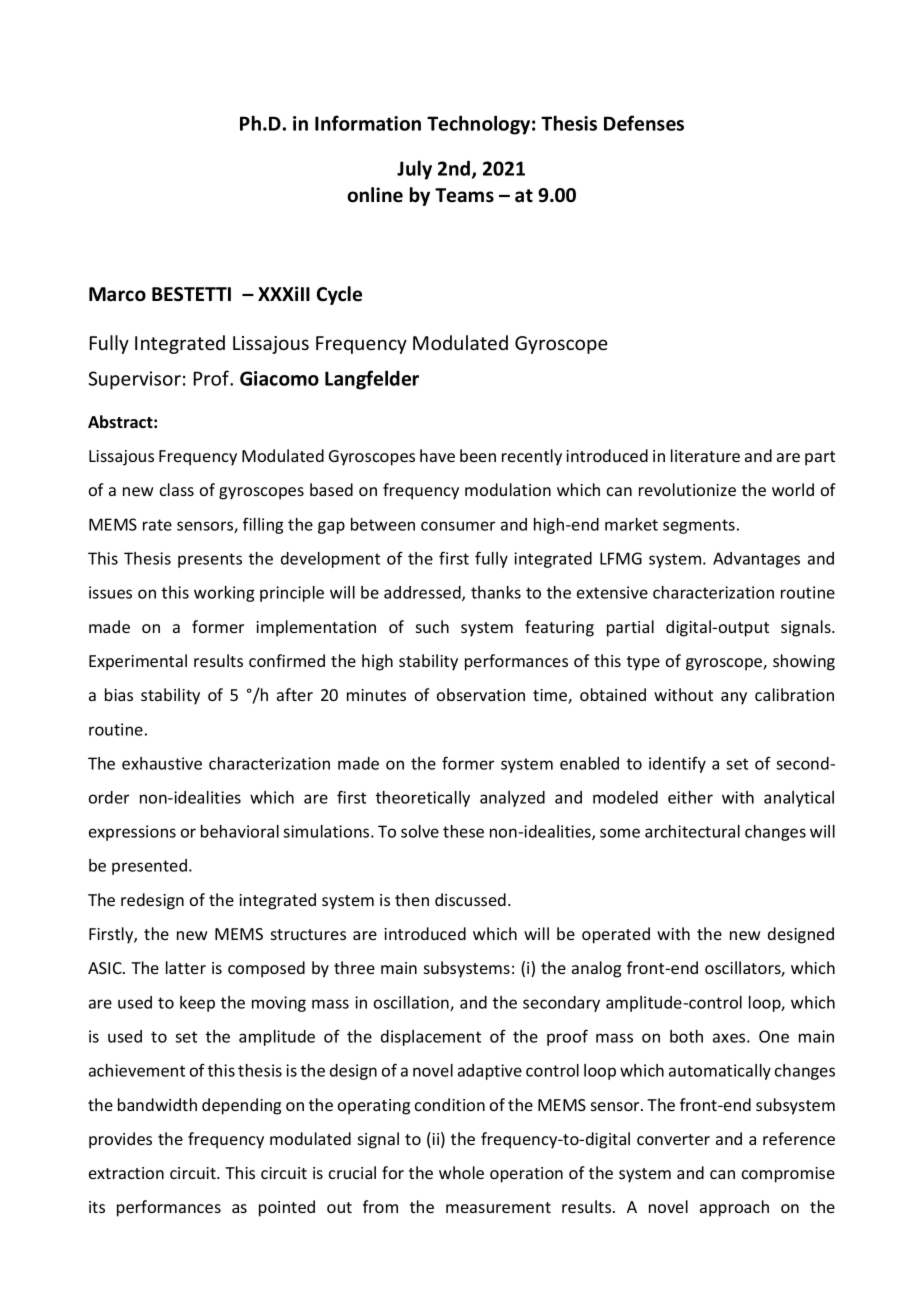 The height and width of the screenshot is (1308, 924). Describe the element at coordinates (368, 123) in the screenshot. I see `Information` at that location.
